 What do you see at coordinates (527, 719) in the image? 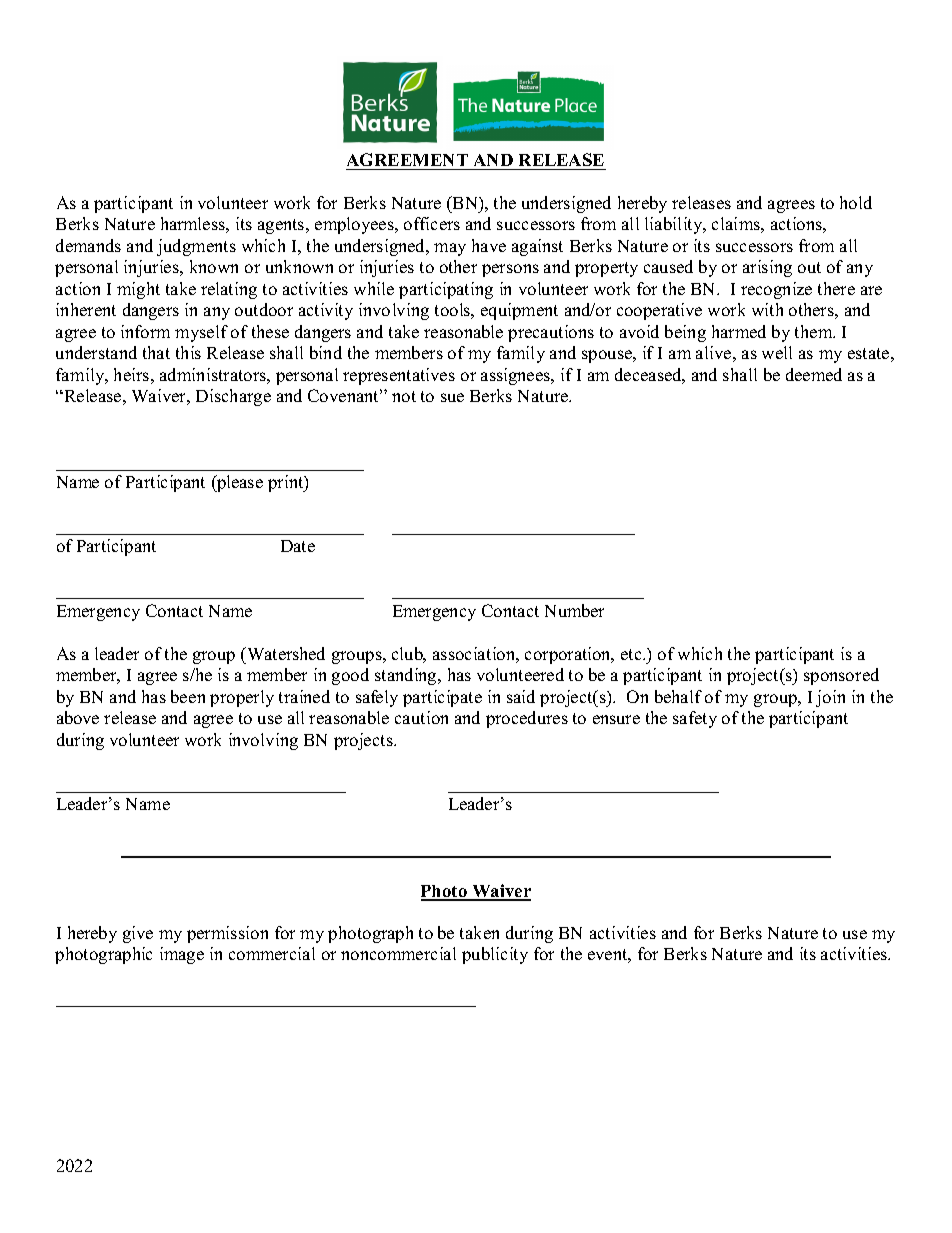
I see `procedures` at bounding box center [527, 719].
